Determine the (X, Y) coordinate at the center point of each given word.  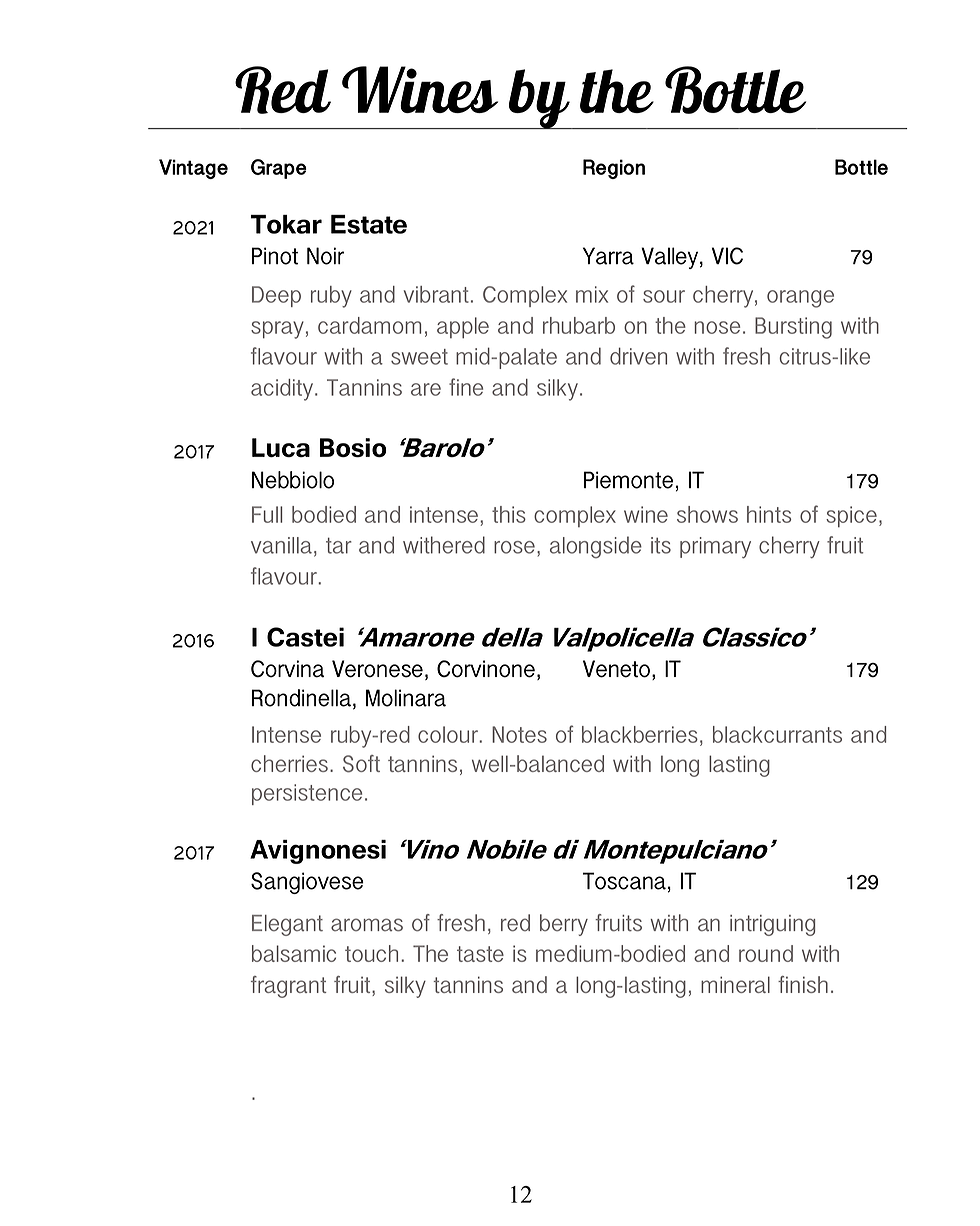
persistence (307, 794)
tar (339, 545)
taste (480, 954)
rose (514, 547)
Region (614, 169)
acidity (283, 390)
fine (466, 387)
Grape (279, 169)
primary (715, 548)
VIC (727, 256)
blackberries (640, 734)
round (766, 953)
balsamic (294, 953)
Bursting (793, 328)
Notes (519, 734)
